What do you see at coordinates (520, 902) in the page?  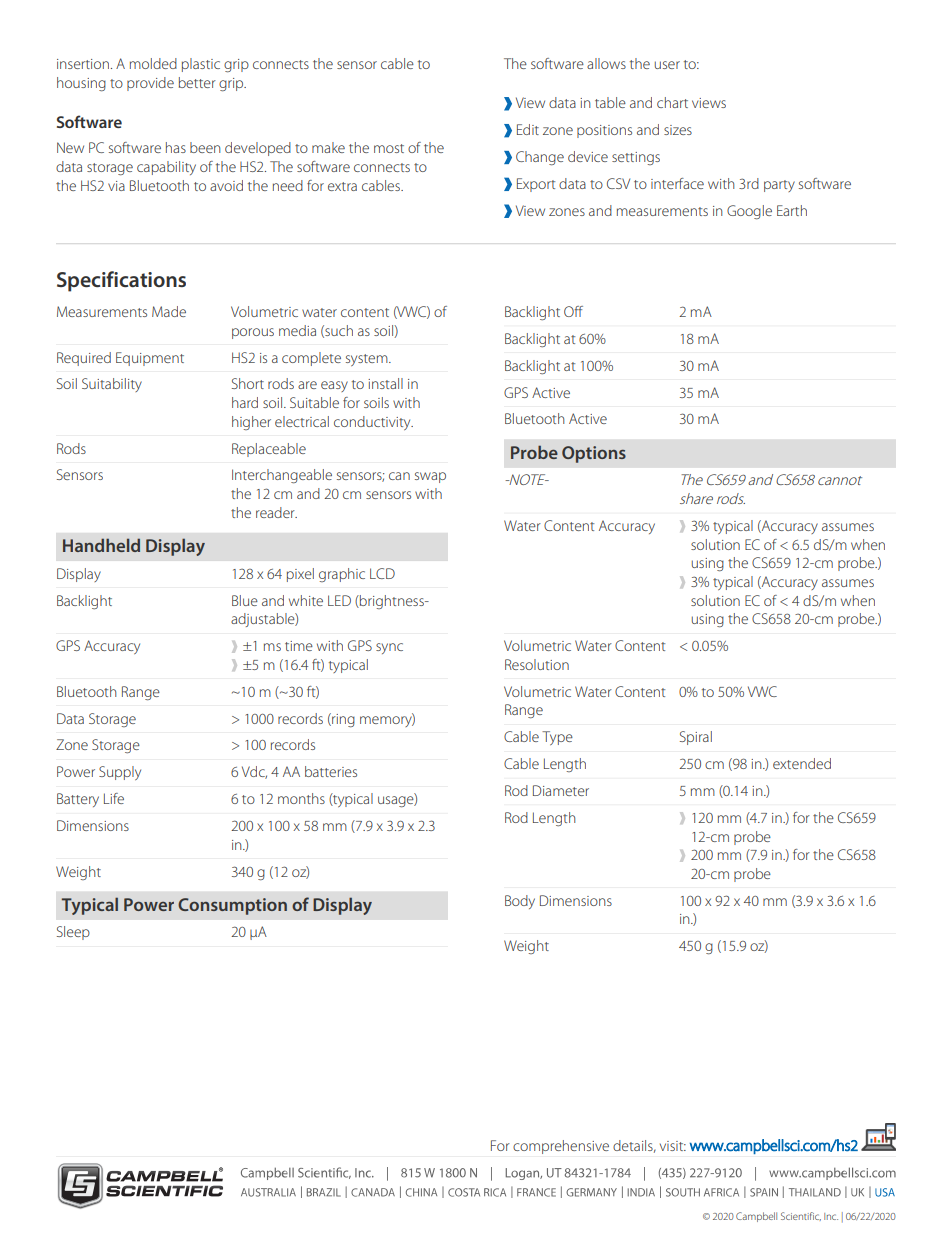 I see `Body` at bounding box center [520, 902].
